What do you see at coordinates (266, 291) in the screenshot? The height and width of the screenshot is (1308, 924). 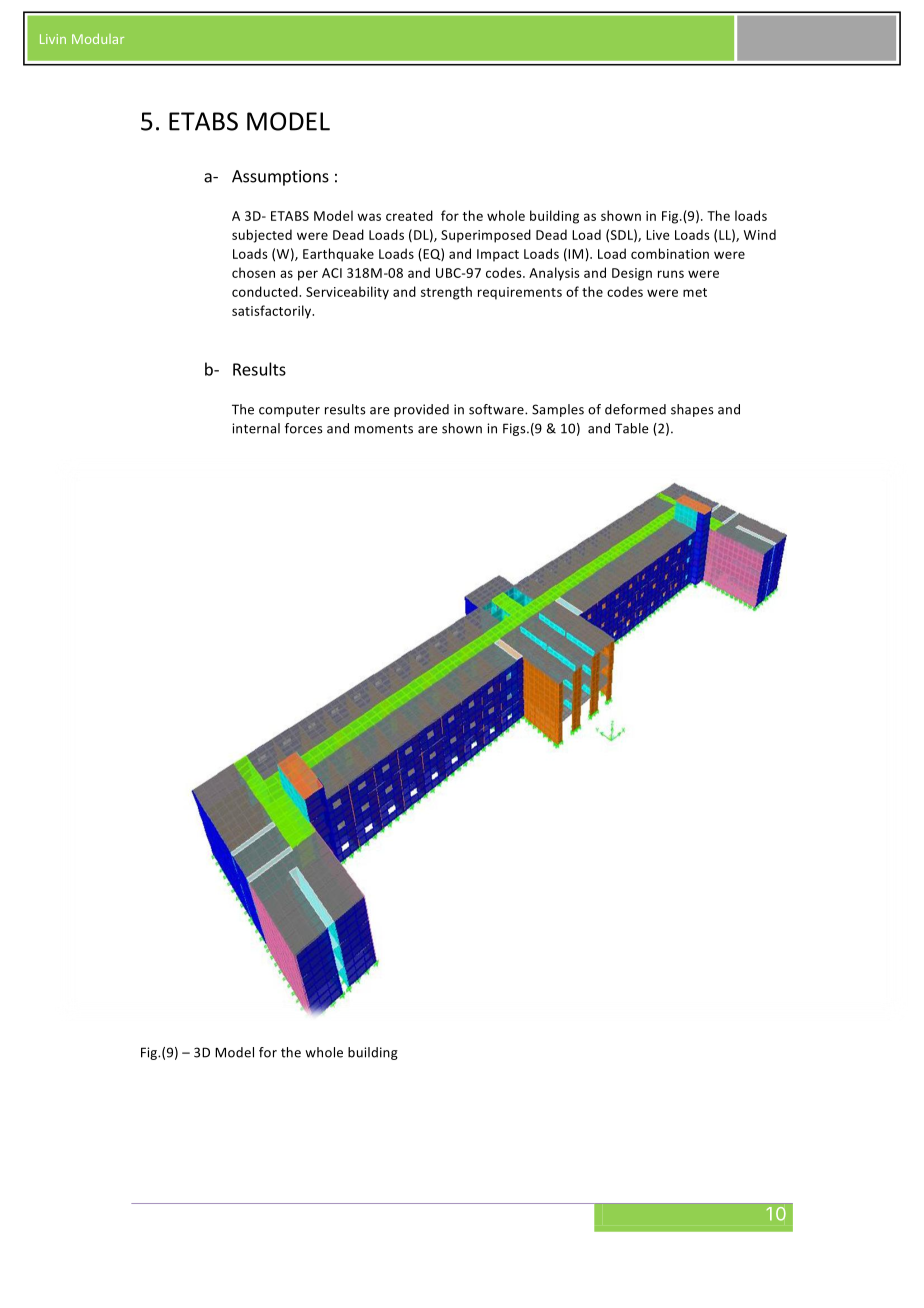 I see `conducted` at bounding box center [266, 291].
